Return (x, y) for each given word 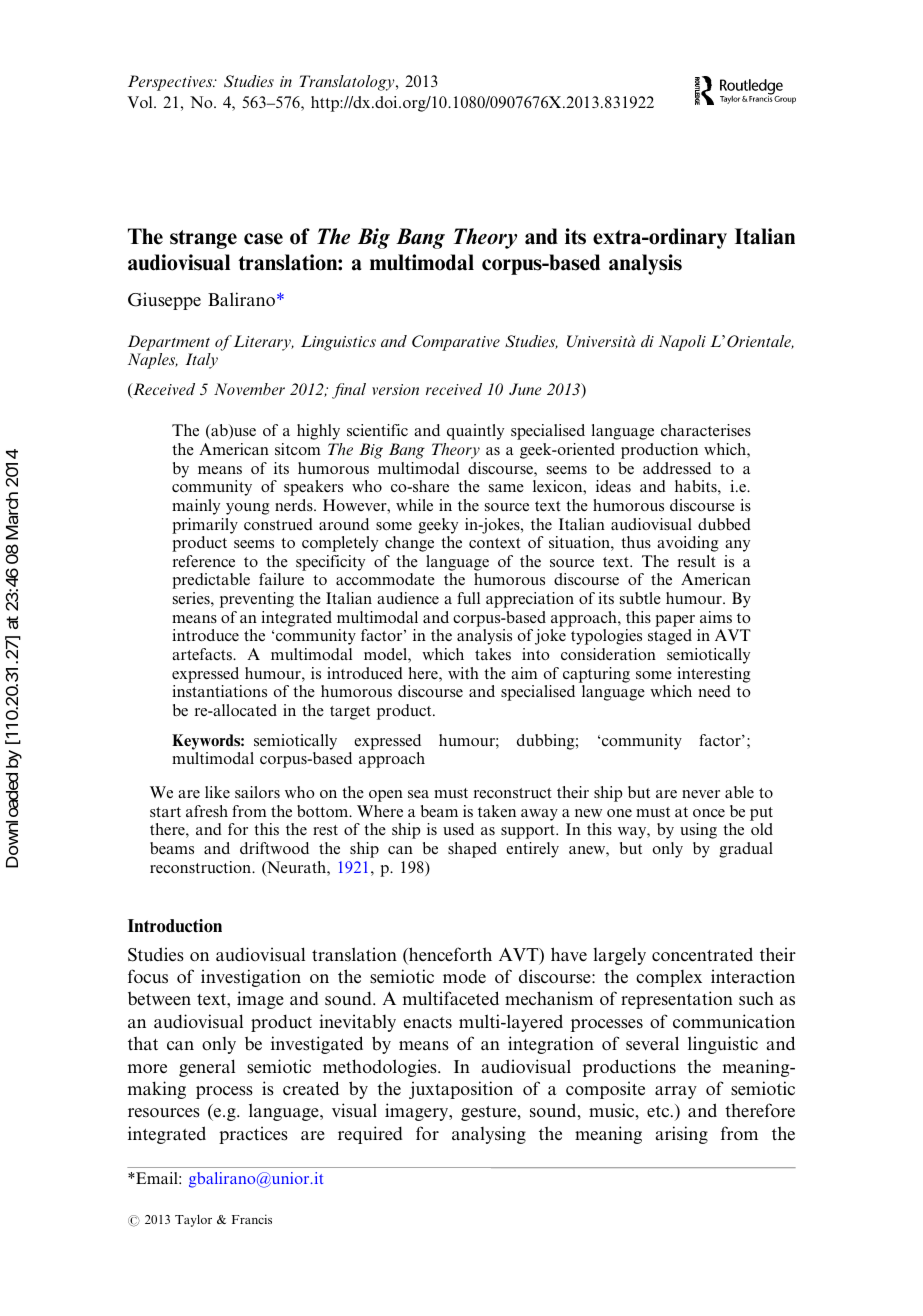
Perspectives (171, 83)
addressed (677, 468)
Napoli (682, 343)
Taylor (193, 1220)
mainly (196, 507)
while (414, 505)
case (263, 239)
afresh (207, 811)
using (698, 831)
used (458, 829)
